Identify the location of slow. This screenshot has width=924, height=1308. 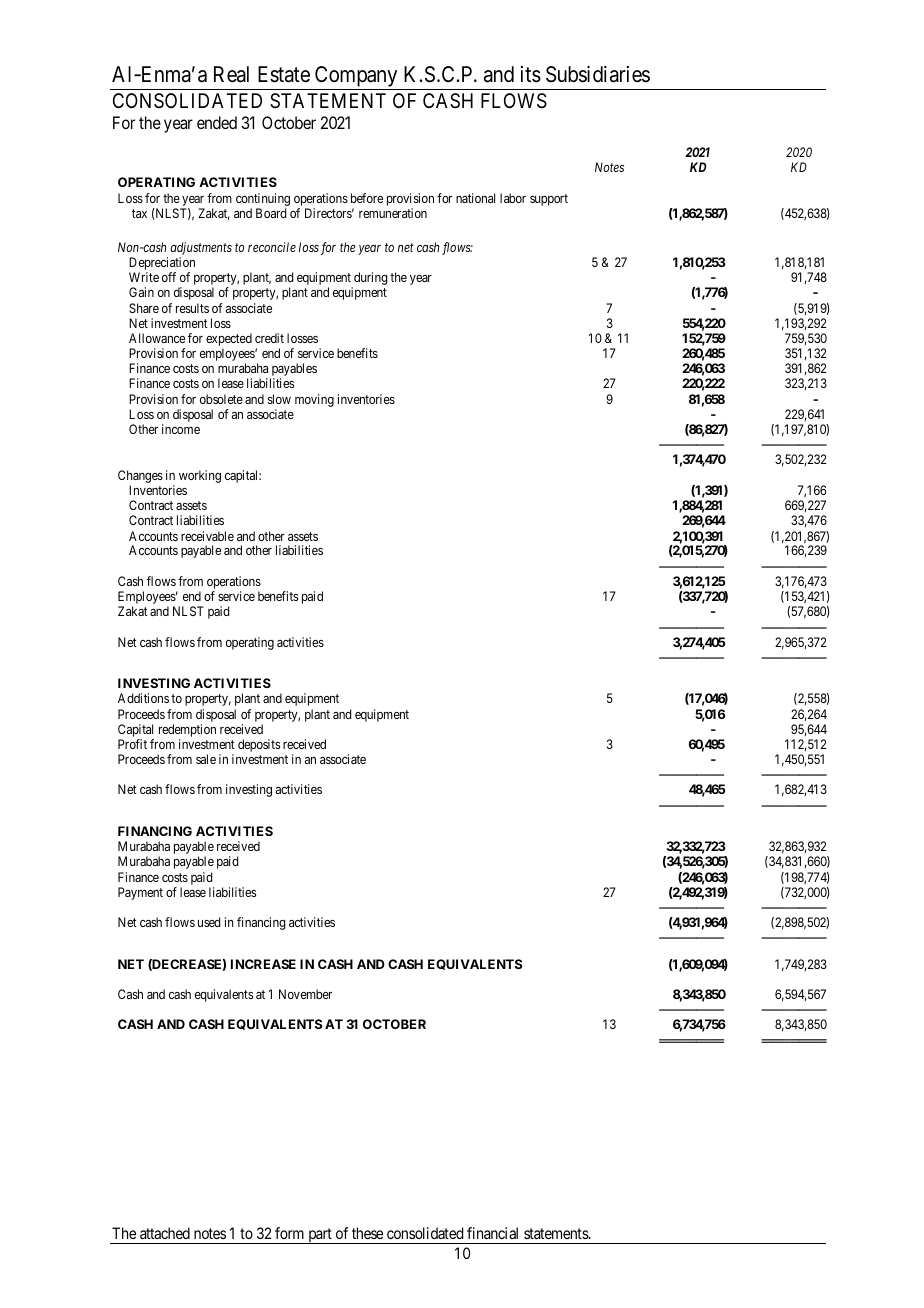
(279, 399).
